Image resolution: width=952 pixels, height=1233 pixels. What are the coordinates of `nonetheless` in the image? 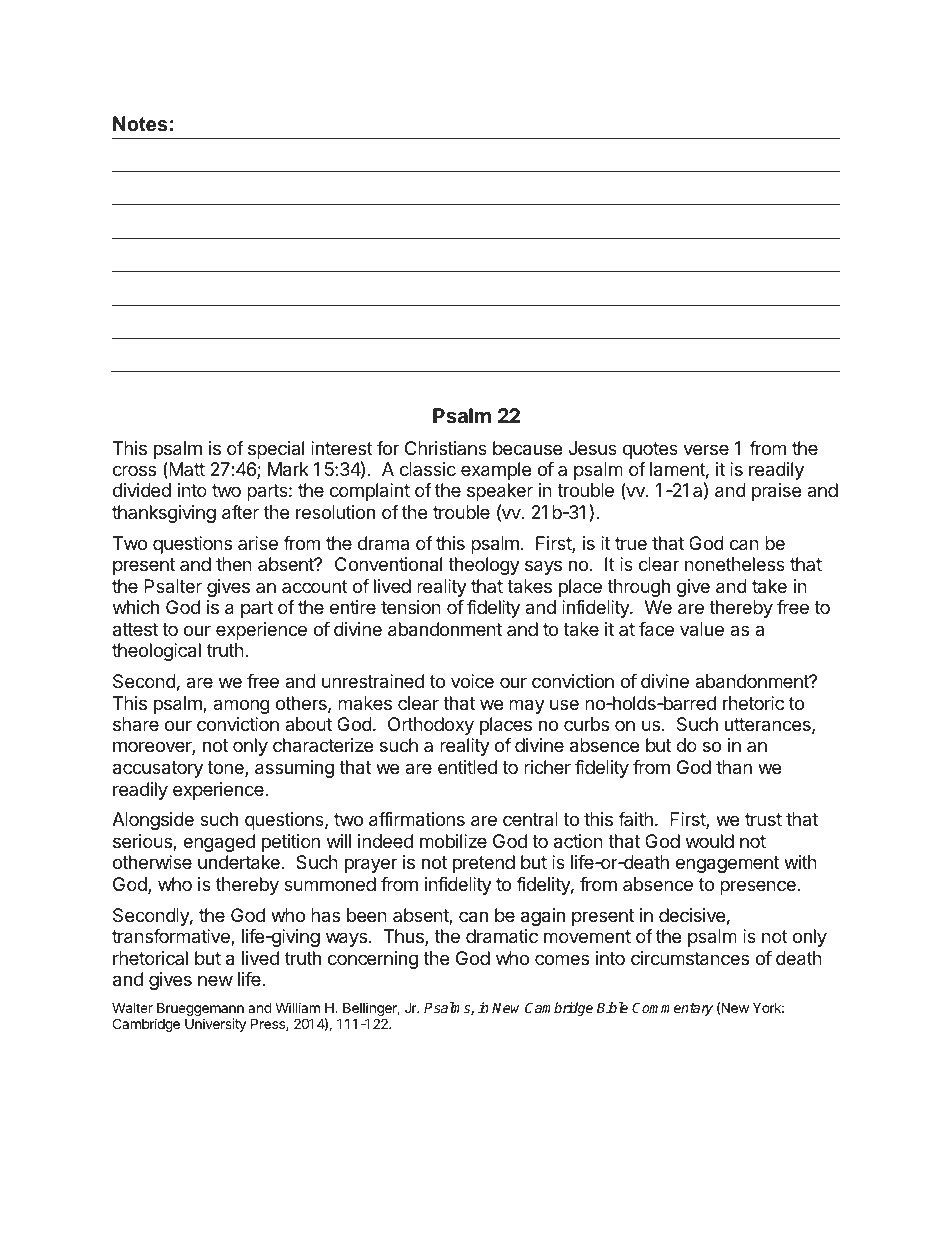 It's located at (735, 564).
